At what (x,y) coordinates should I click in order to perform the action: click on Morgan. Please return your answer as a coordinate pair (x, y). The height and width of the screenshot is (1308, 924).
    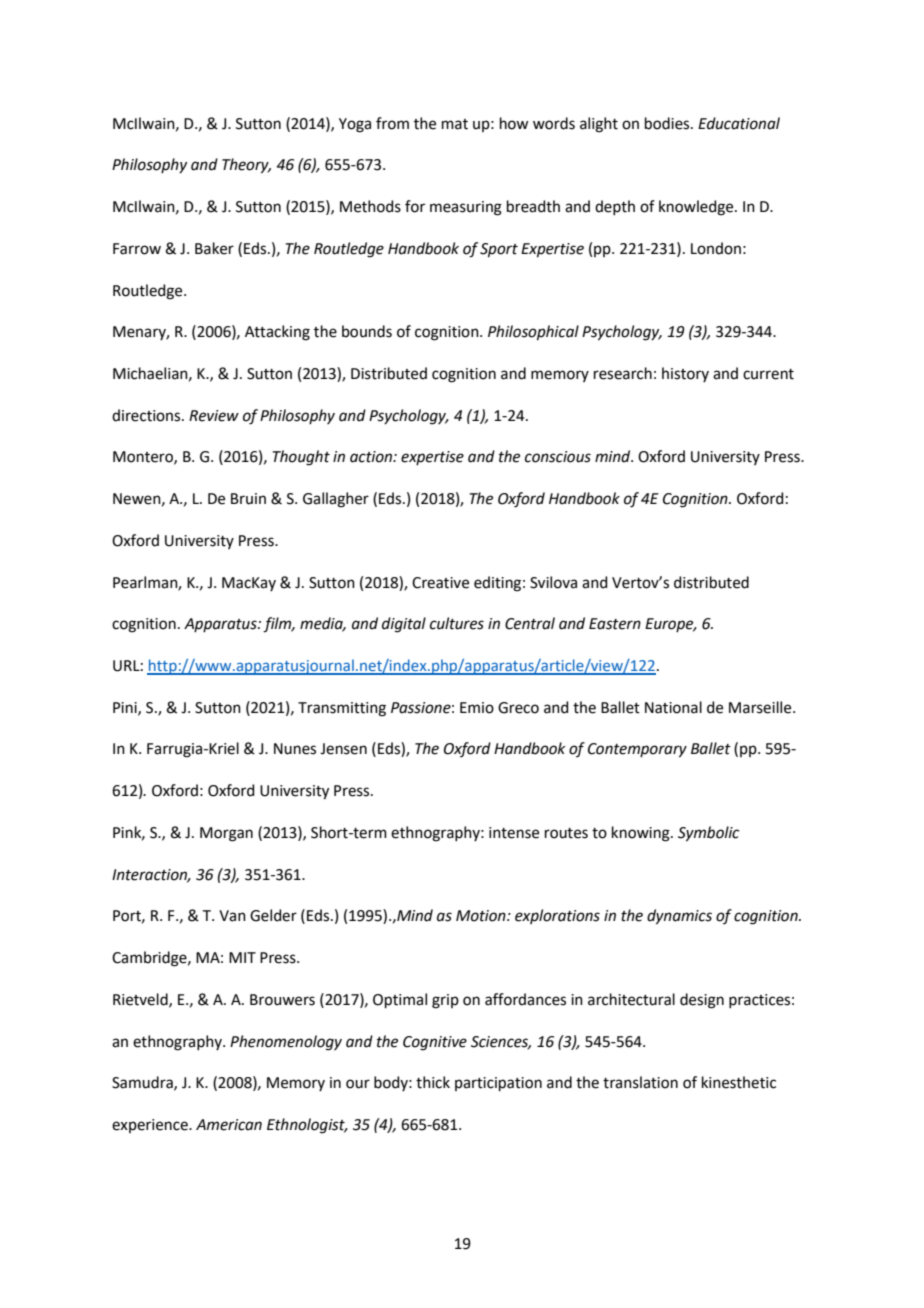
    Looking at the image, I should click on (226, 834).
